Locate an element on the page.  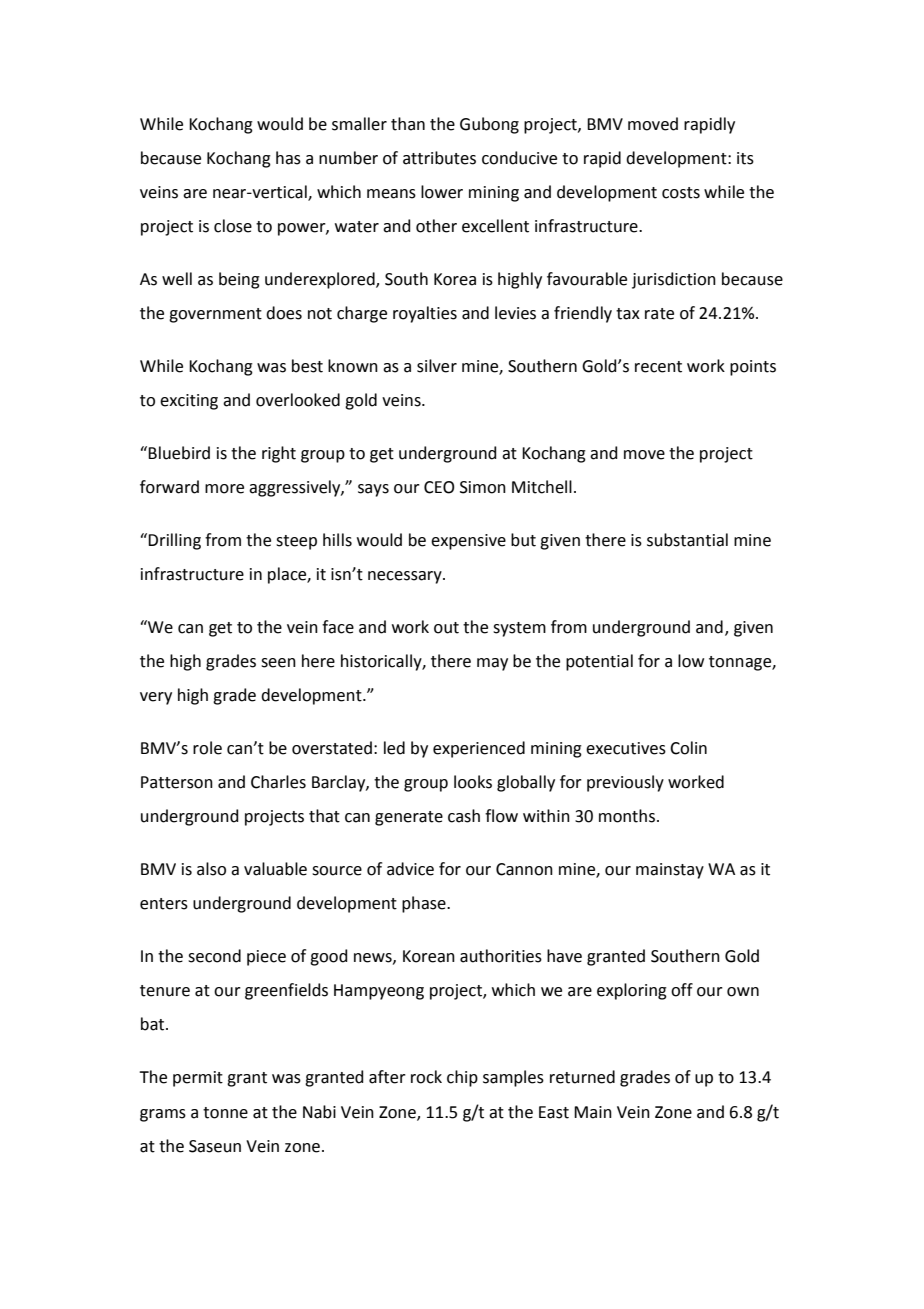
seen is located at coordinates (278, 663).
